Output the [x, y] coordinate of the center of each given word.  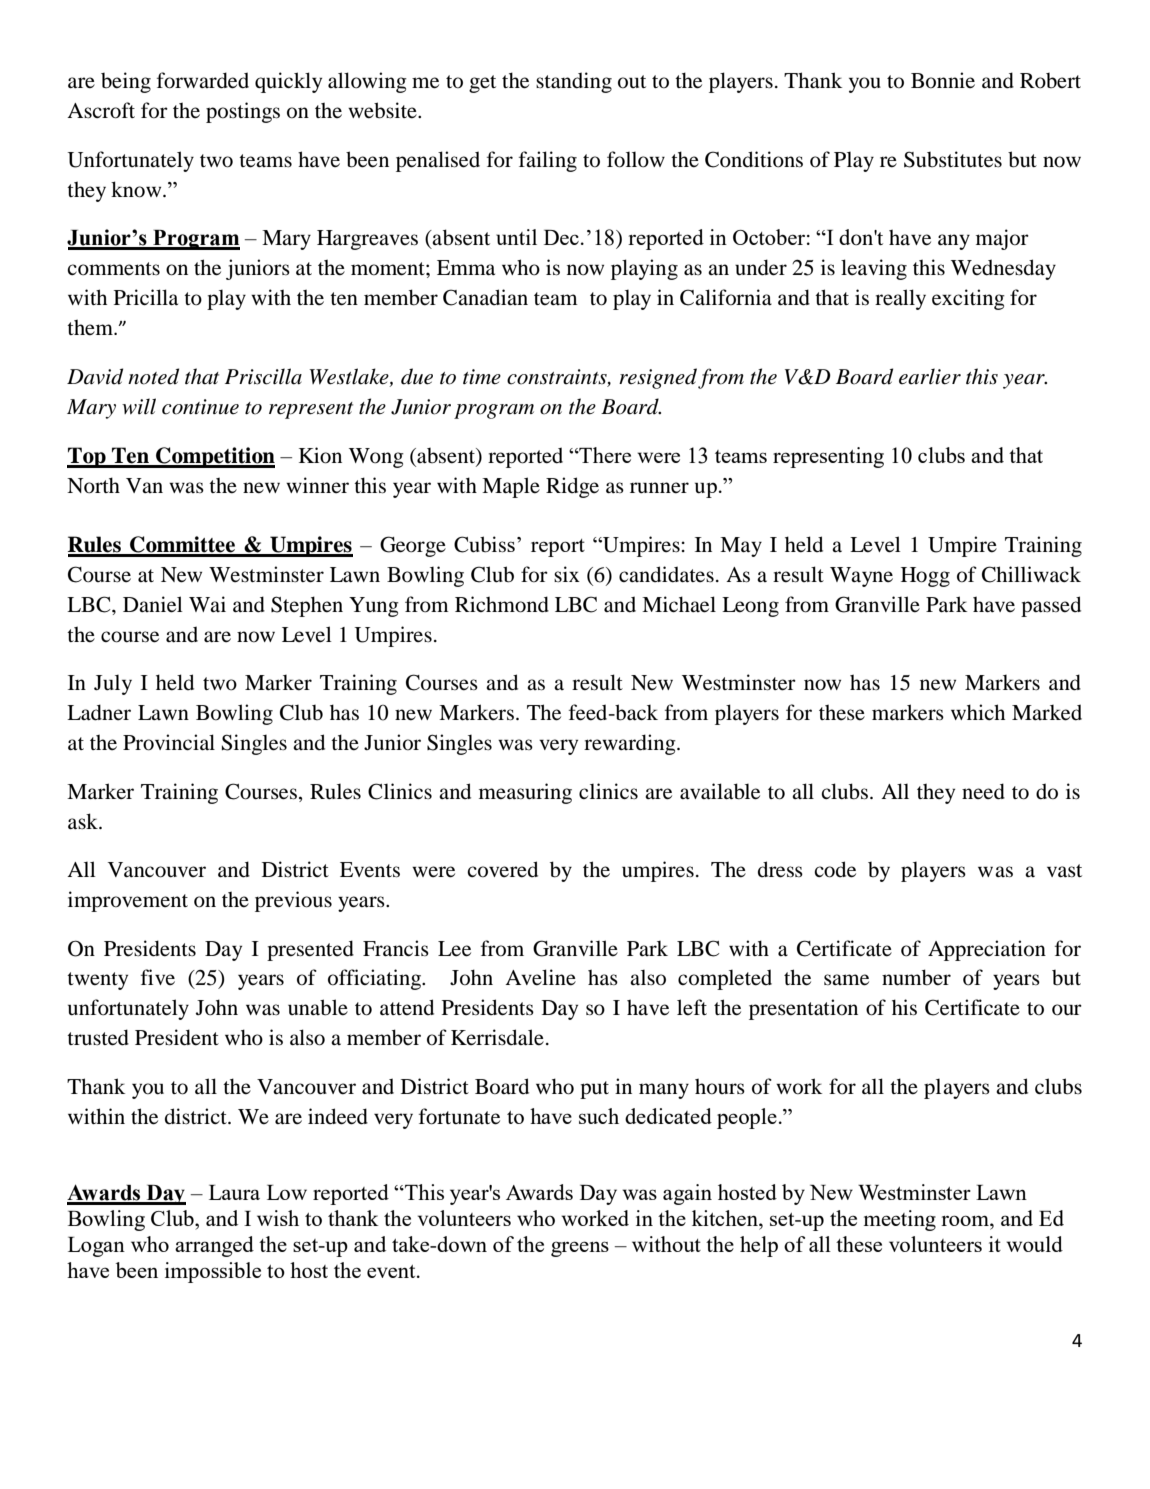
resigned [658, 378]
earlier [930, 376]
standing [574, 82]
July [113, 684]
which [978, 712]
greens [580, 1249]
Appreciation [987, 950]
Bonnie [943, 80]
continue [200, 407]
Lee [454, 949]
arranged [214, 1246]
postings [243, 112]
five [158, 977]
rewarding [631, 744]
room [966, 1220]
